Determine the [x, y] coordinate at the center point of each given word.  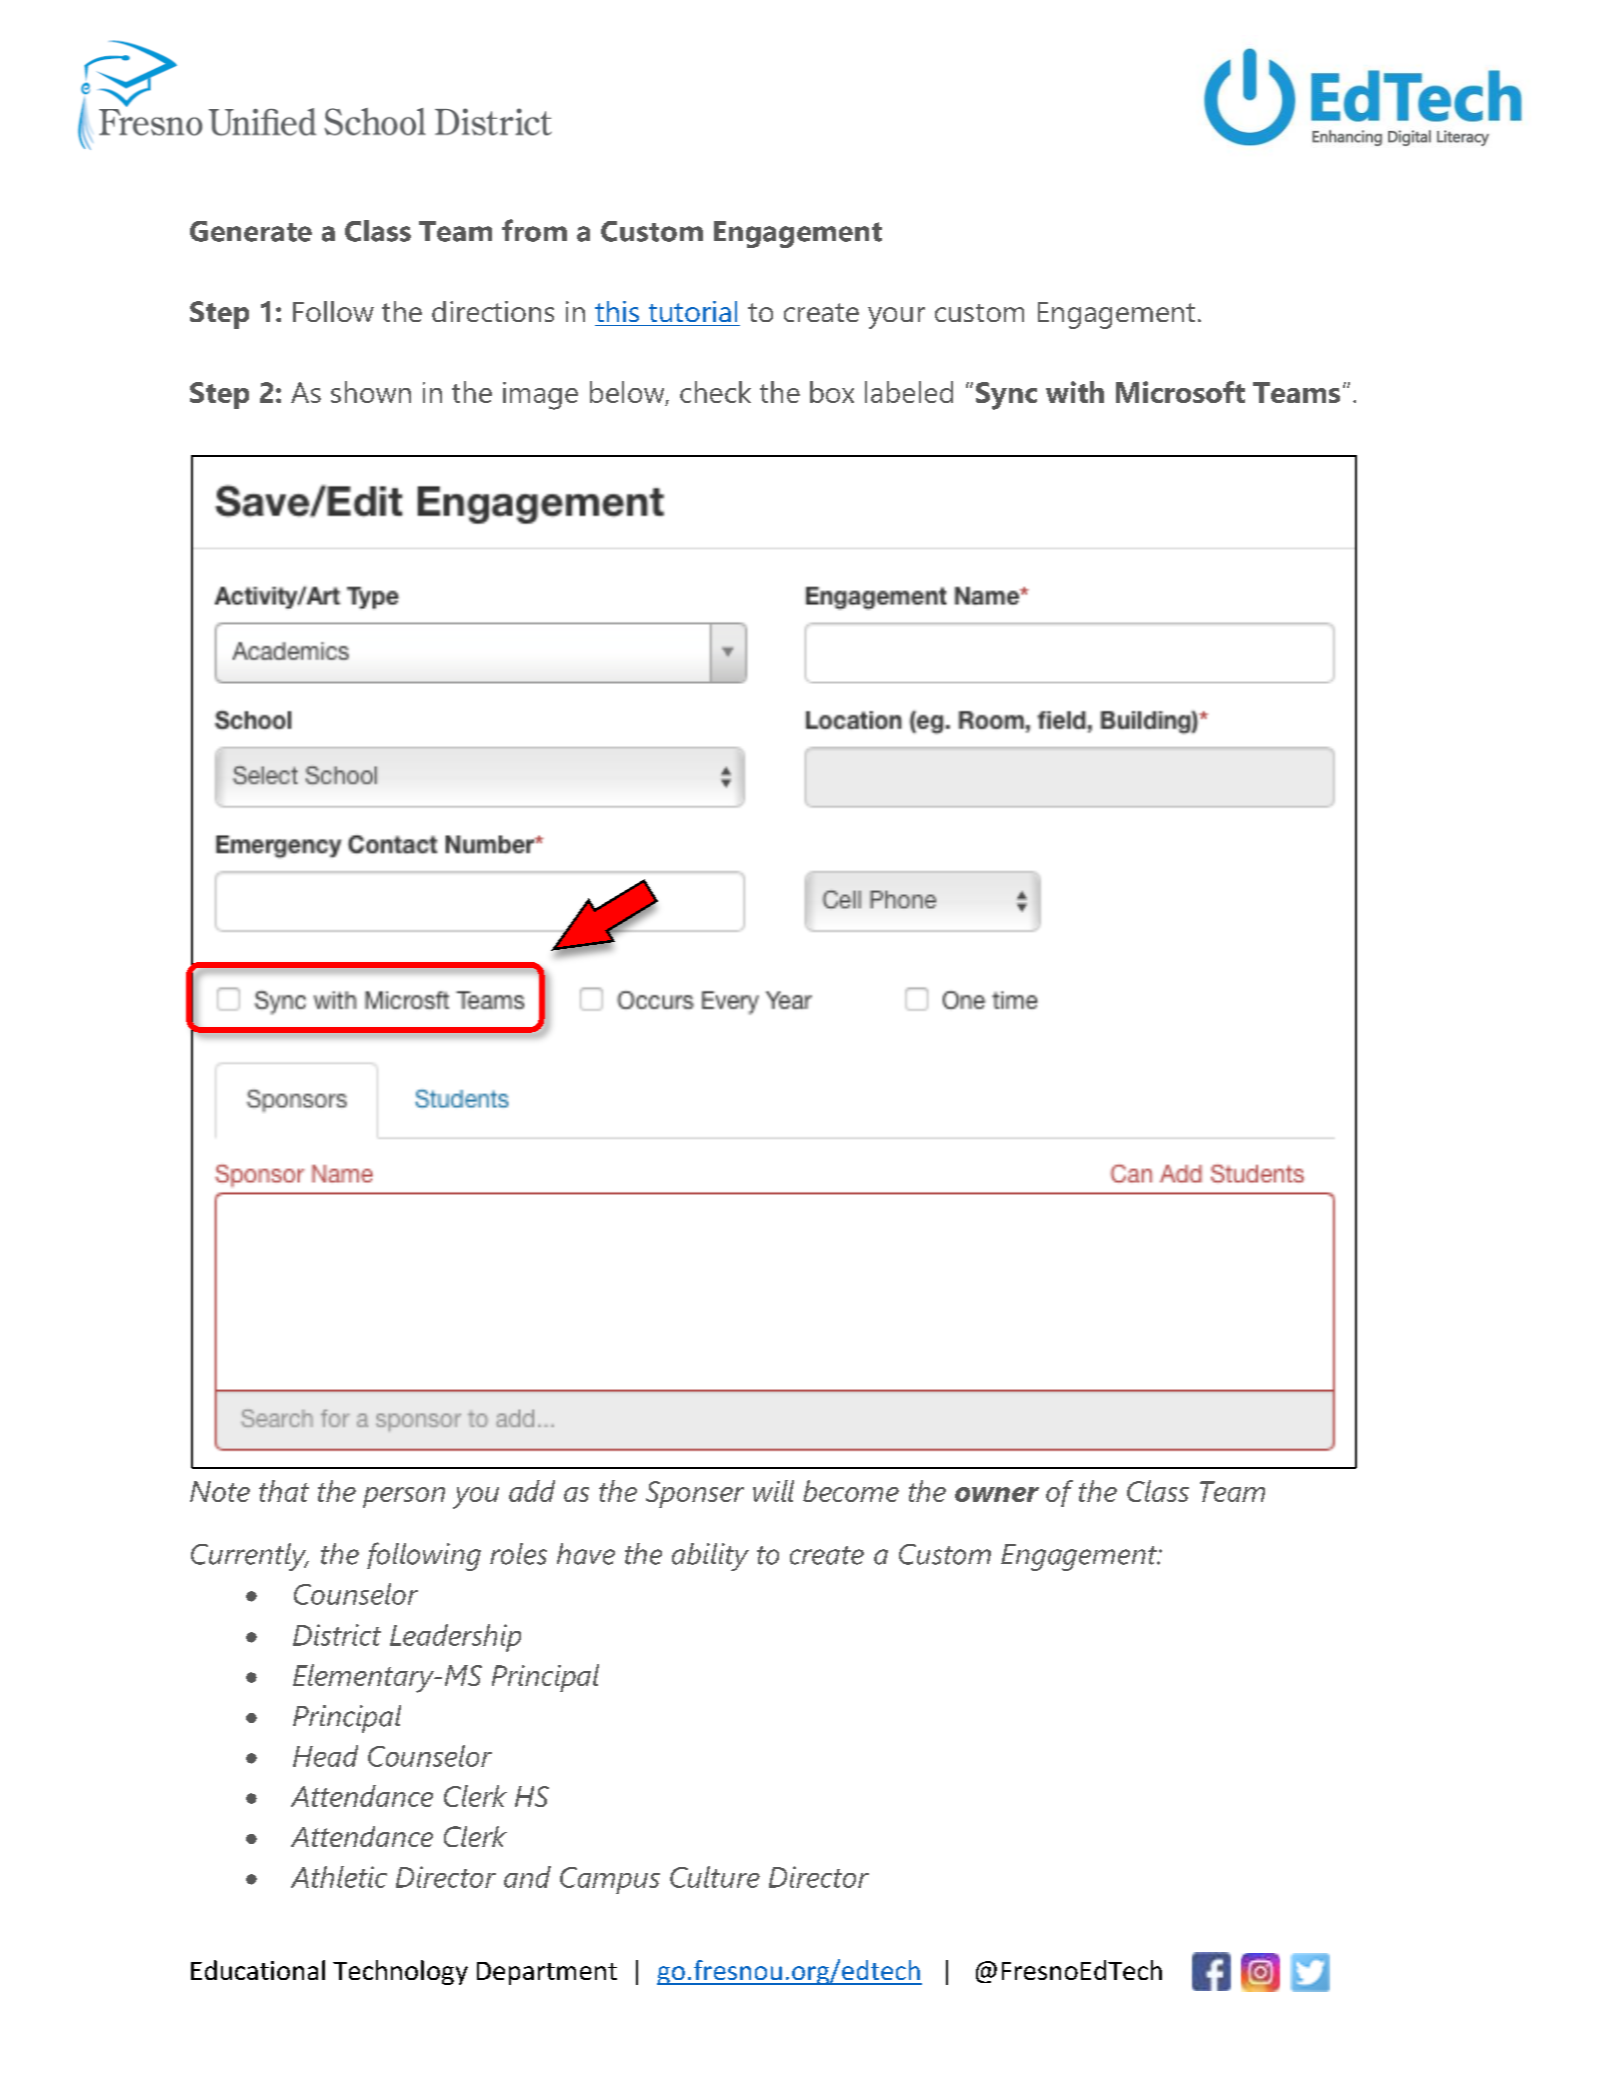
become [851, 1491]
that [284, 1491]
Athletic [339, 1877]
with [1075, 392]
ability [710, 1557]
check [715, 392]
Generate [251, 231]
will [773, 1491]
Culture [715, 1877]
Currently [250, 1557]
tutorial [693, 311]
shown [371, 392]
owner [997, 1494]
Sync [1006, 396]
